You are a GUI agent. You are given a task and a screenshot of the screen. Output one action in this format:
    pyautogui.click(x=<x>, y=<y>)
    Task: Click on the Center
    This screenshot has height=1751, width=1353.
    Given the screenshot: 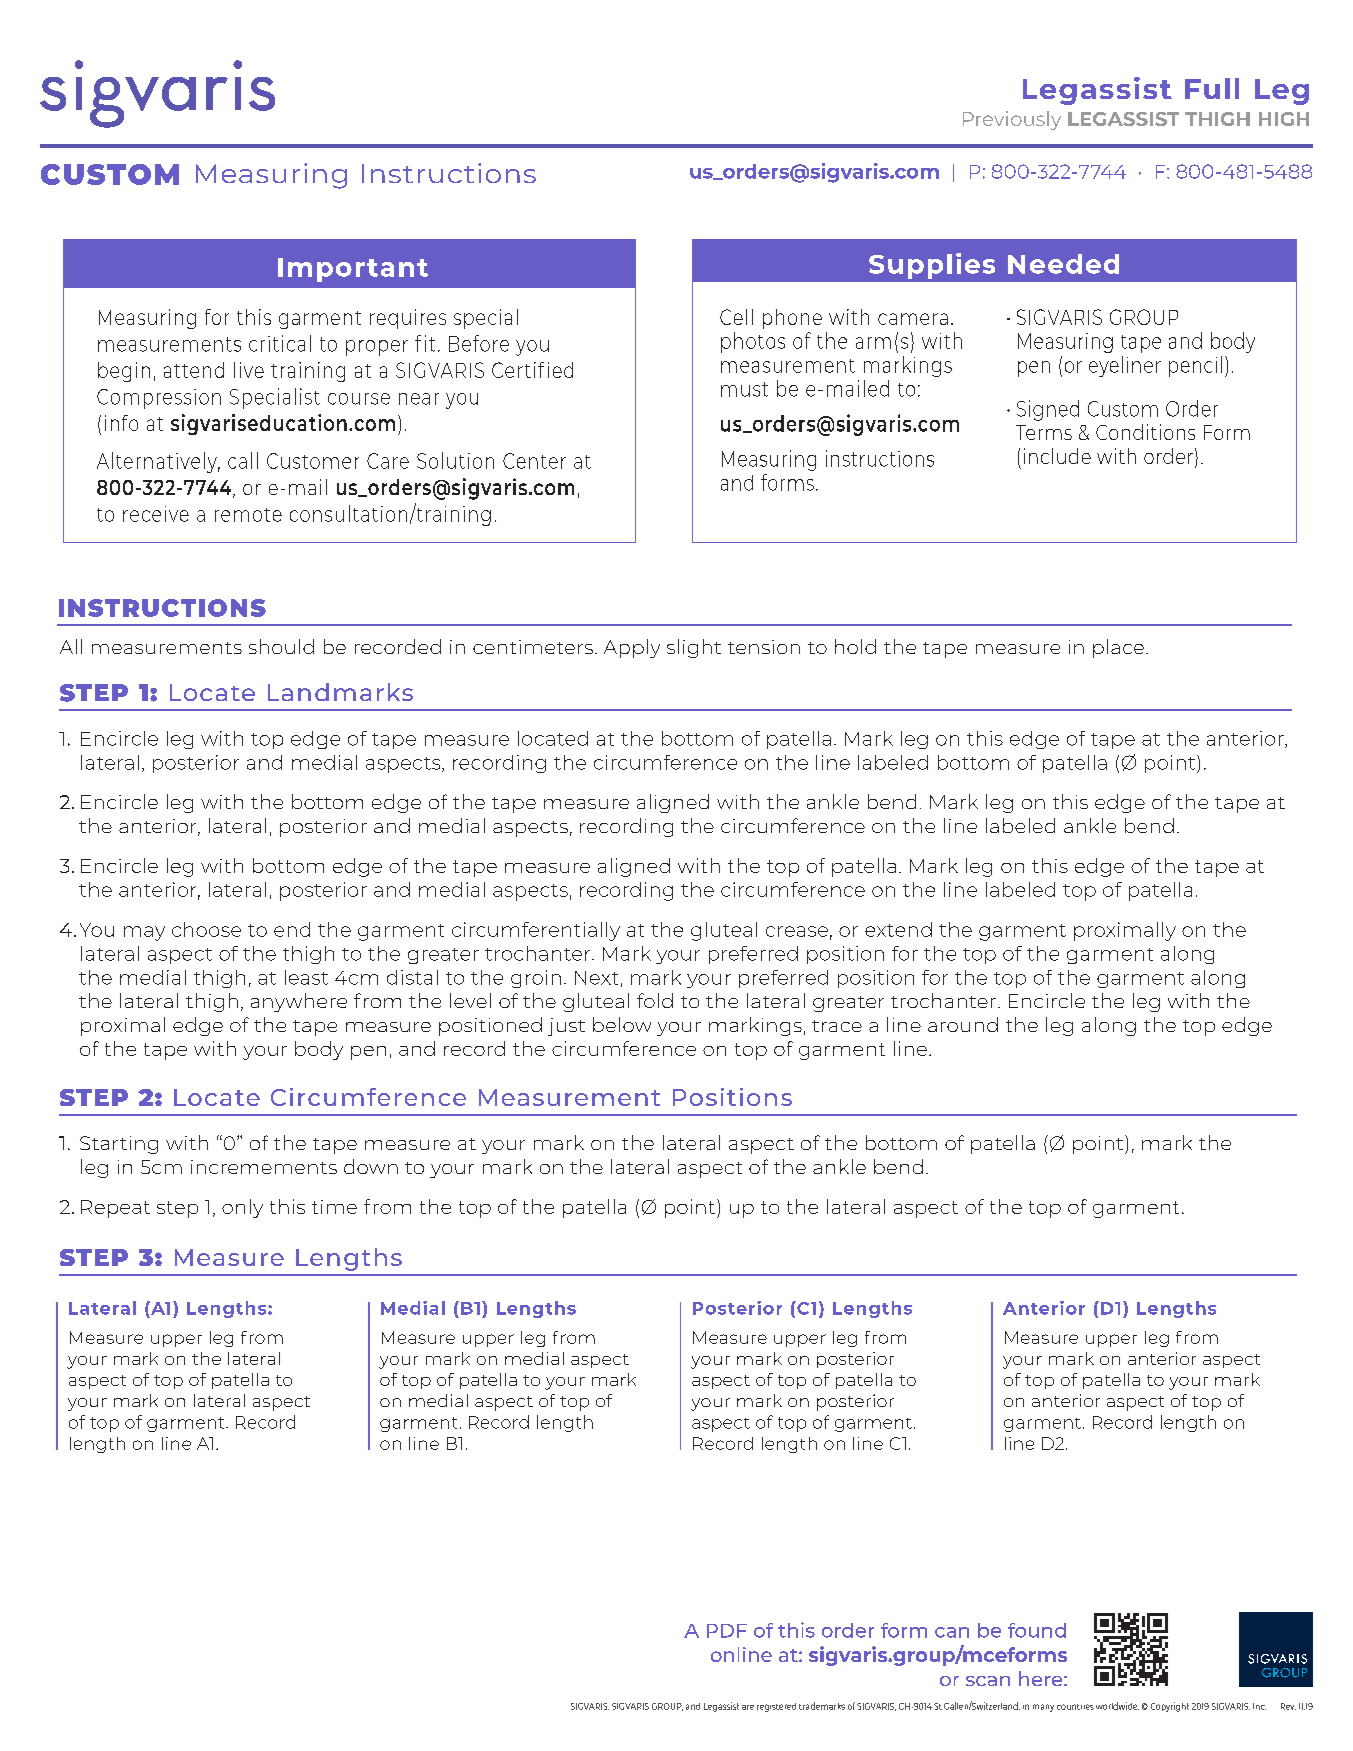 What is the action you would take?
    pyautogui.click(x=534, y=461)
